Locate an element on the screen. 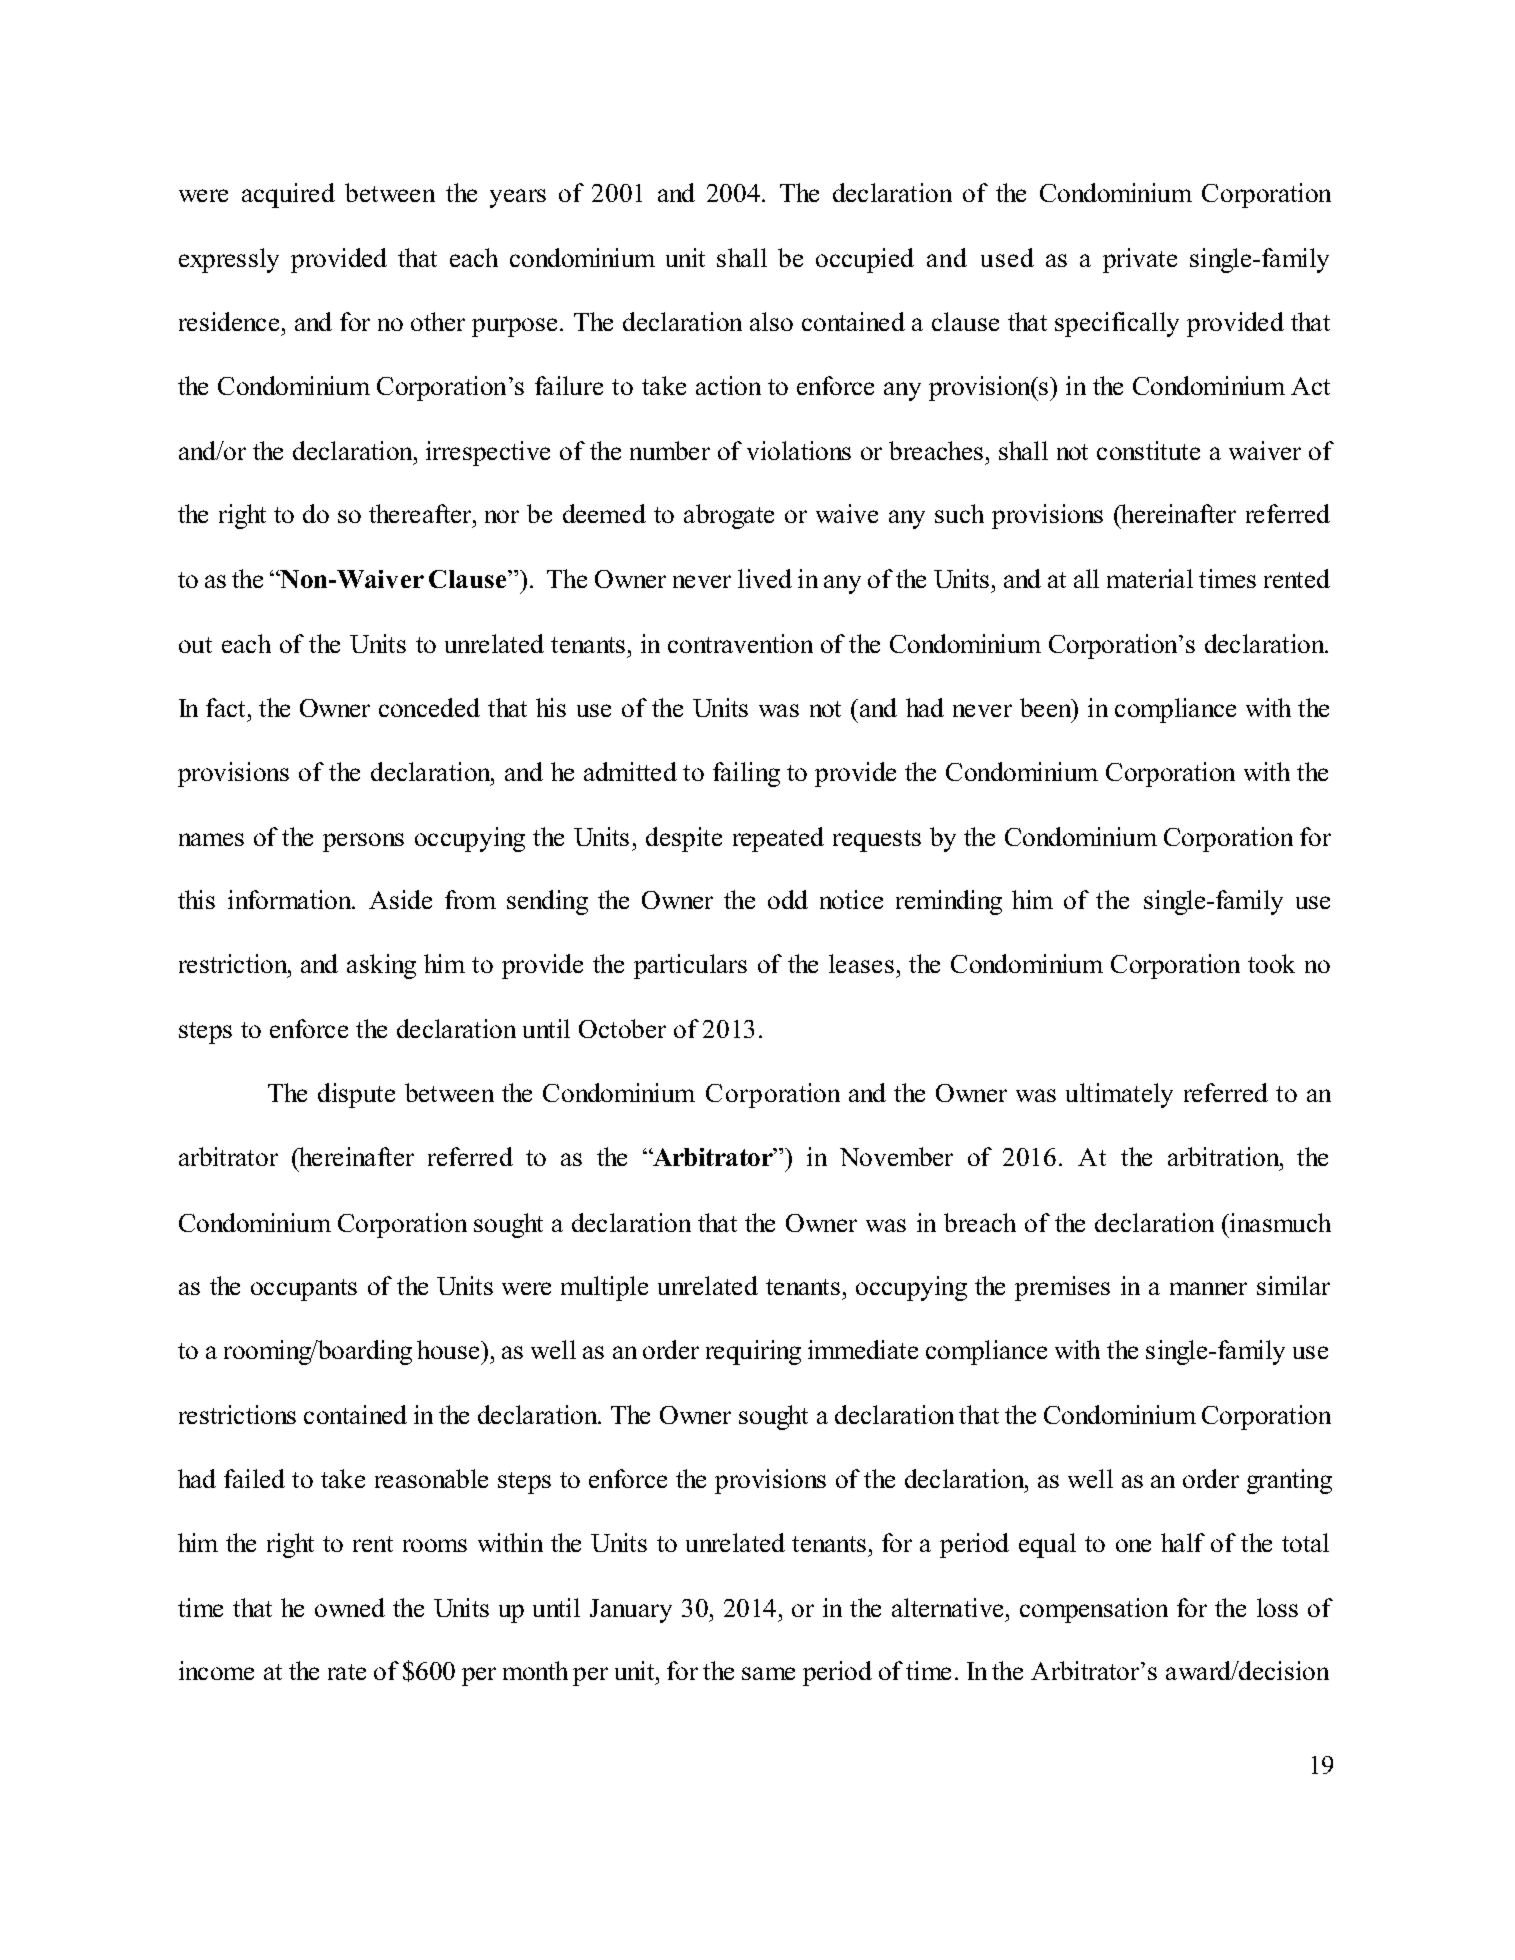  owned is located at coordinates (350, 1607).
